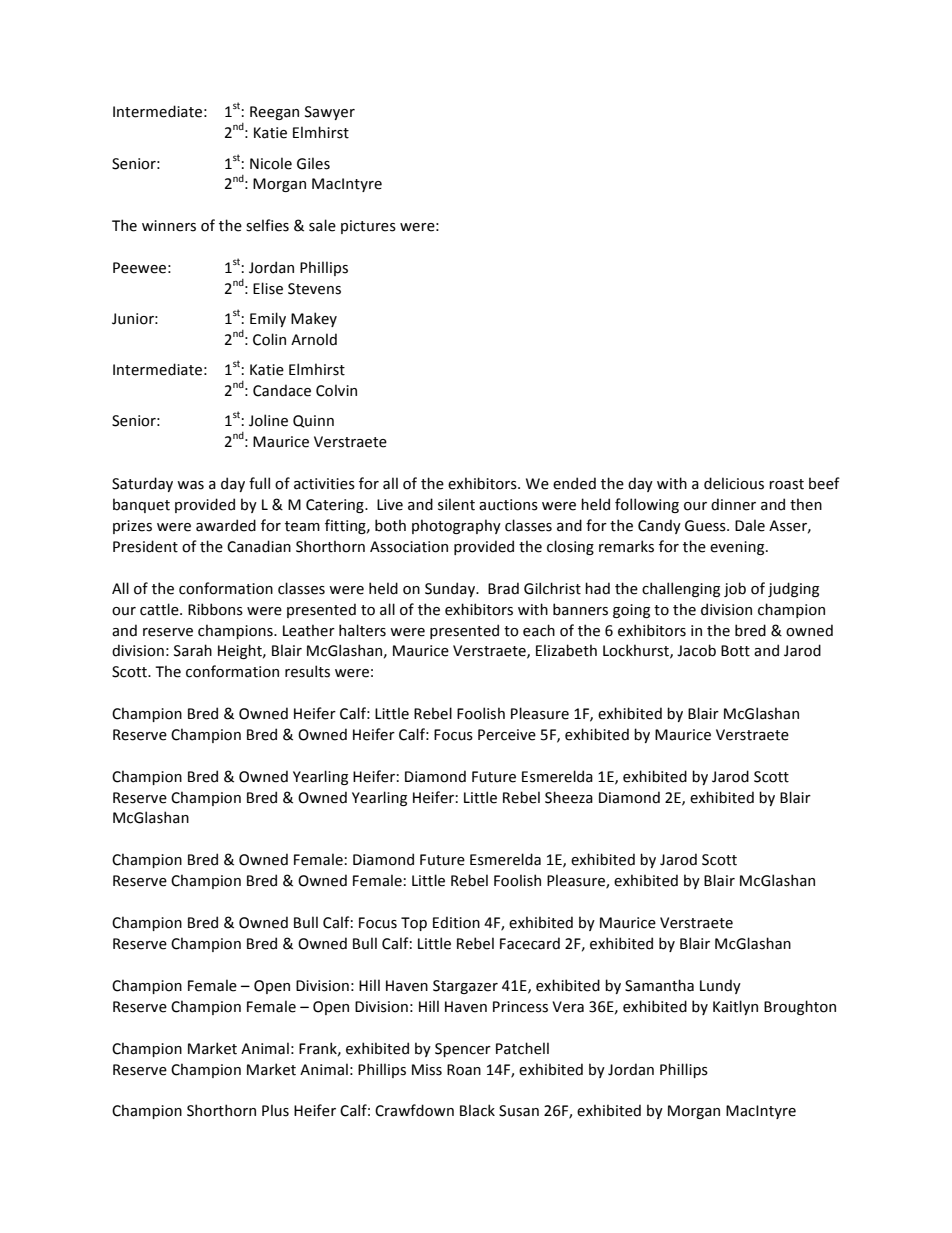 Image resolution: width=952 pixels, height=1233 pixels. I want to click on Sawyer, so click(330, 113).
